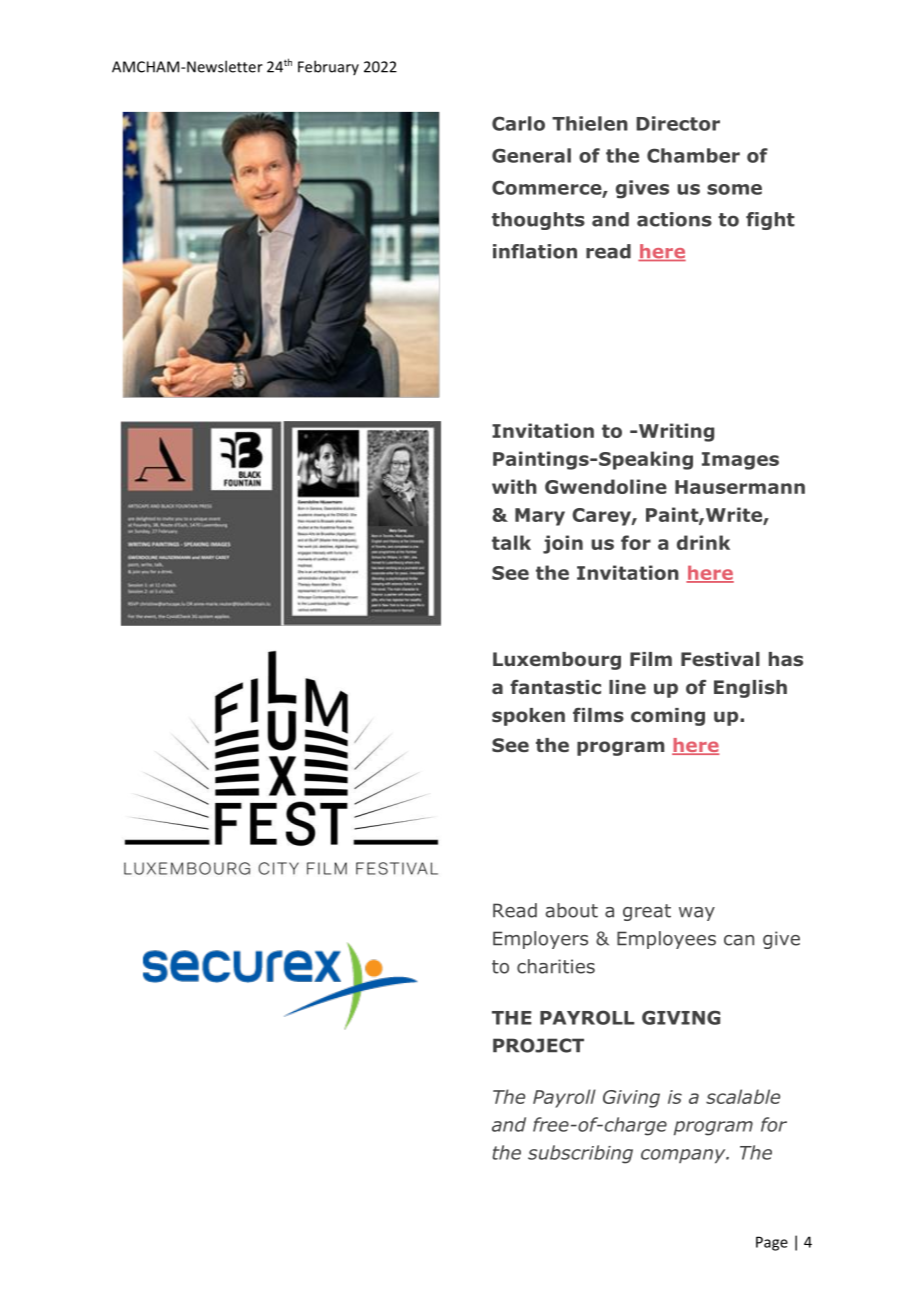 This document has width=924, height=1308. Describe the element at coordinates (528, 717) in the document. I see `spoken` at that location.
